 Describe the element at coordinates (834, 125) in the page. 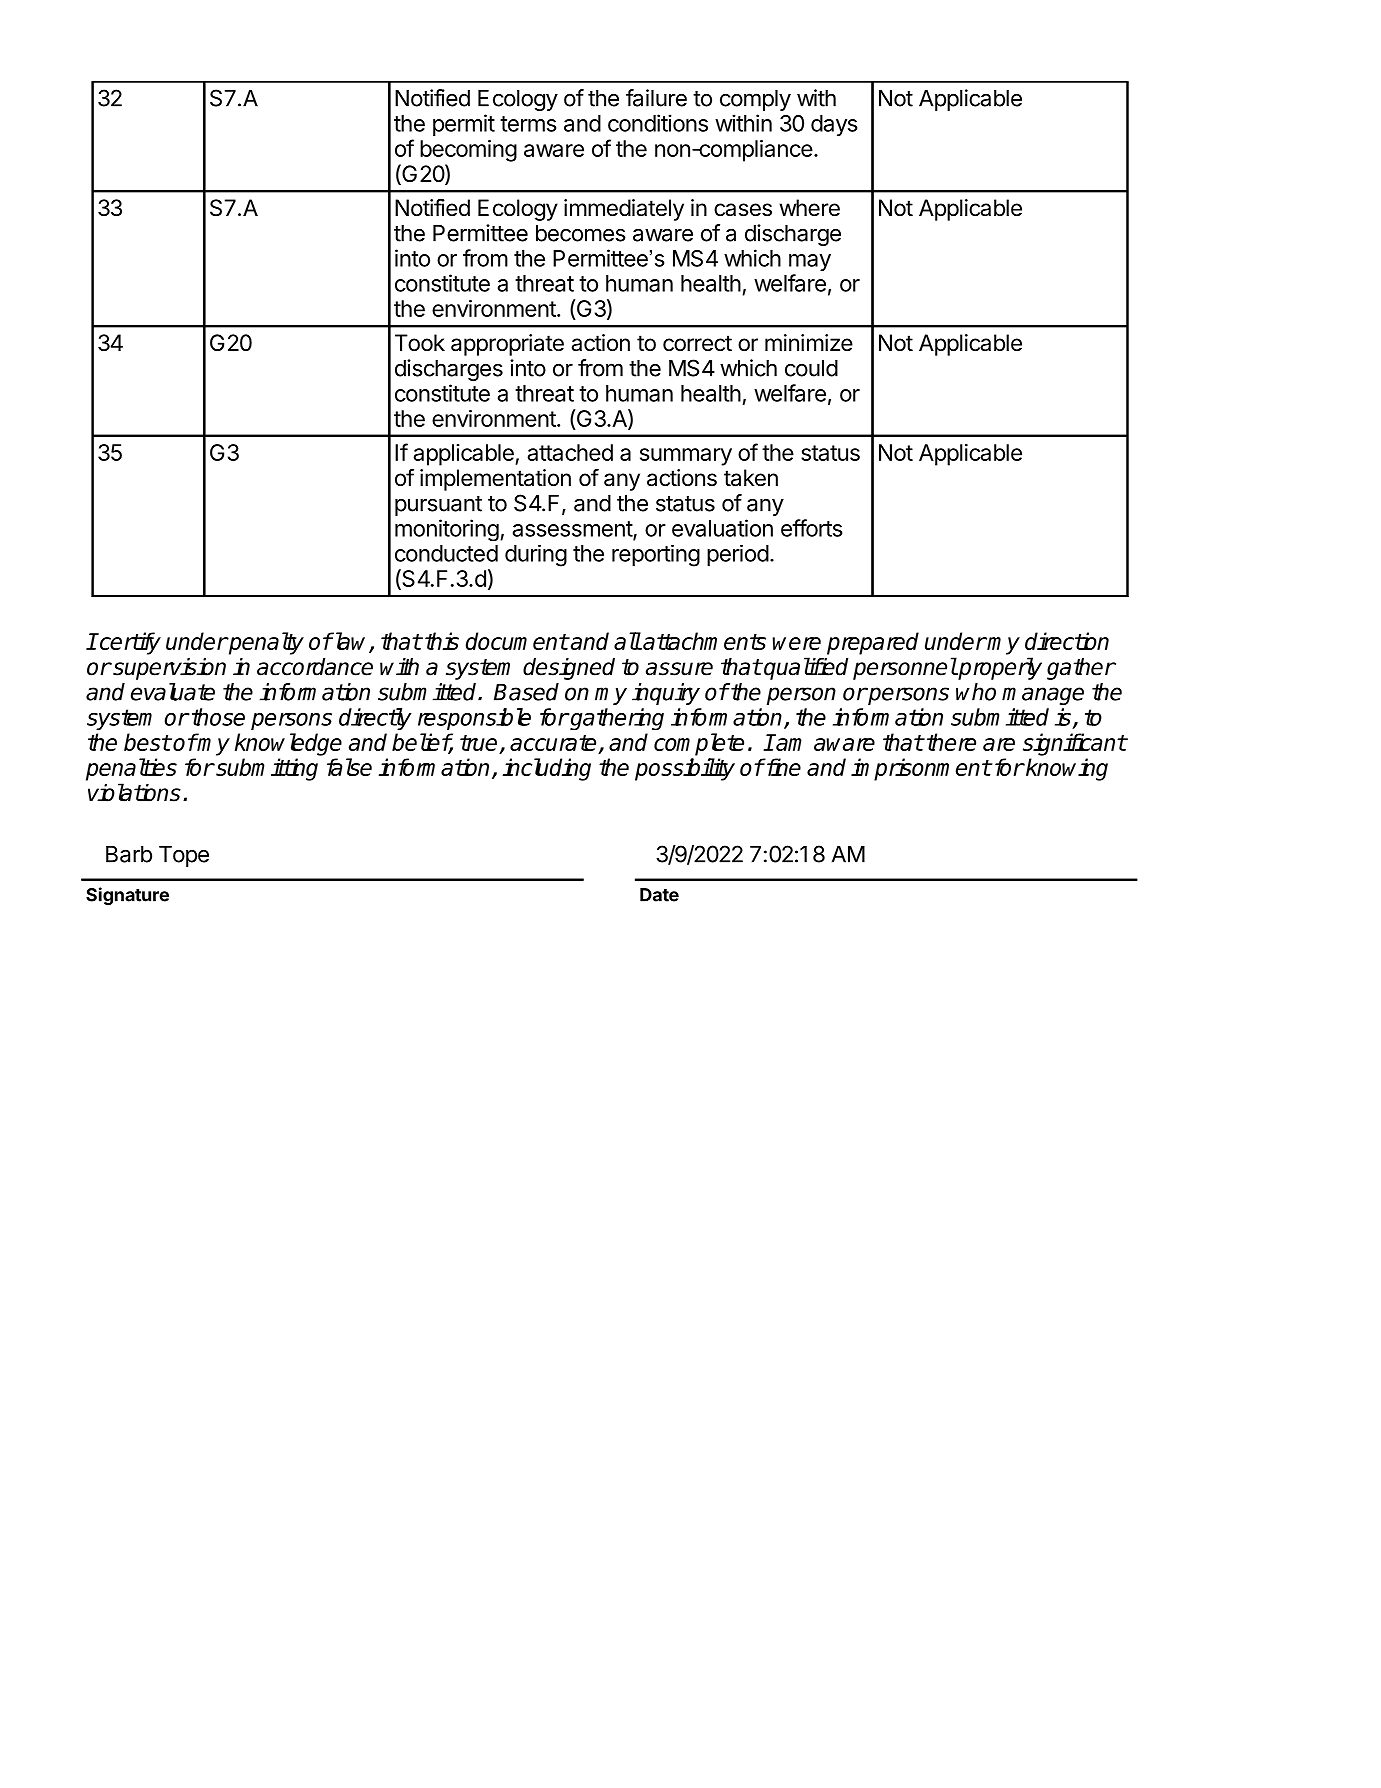

I see `days` at that location.
